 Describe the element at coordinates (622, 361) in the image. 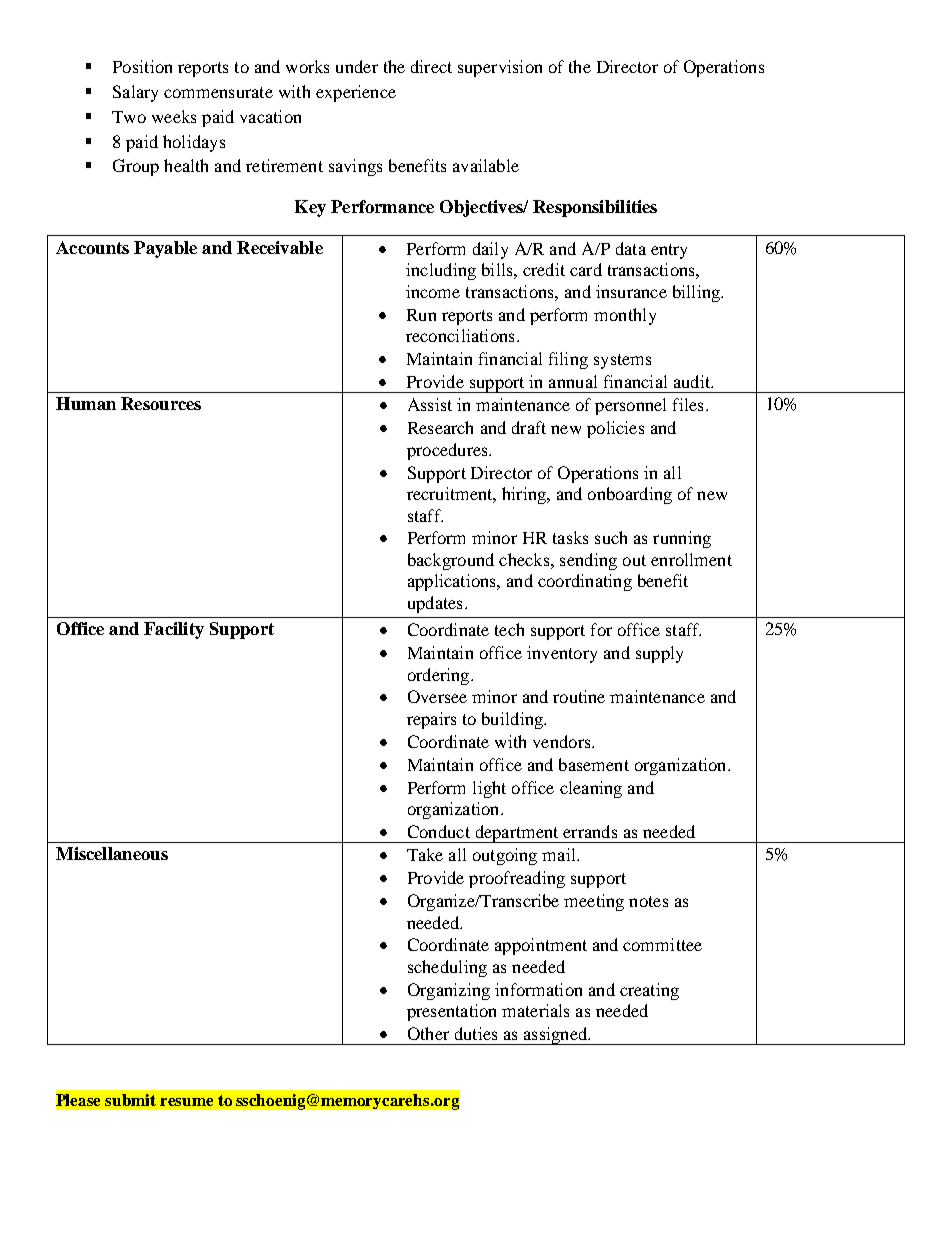

I see `systems` at that location.
